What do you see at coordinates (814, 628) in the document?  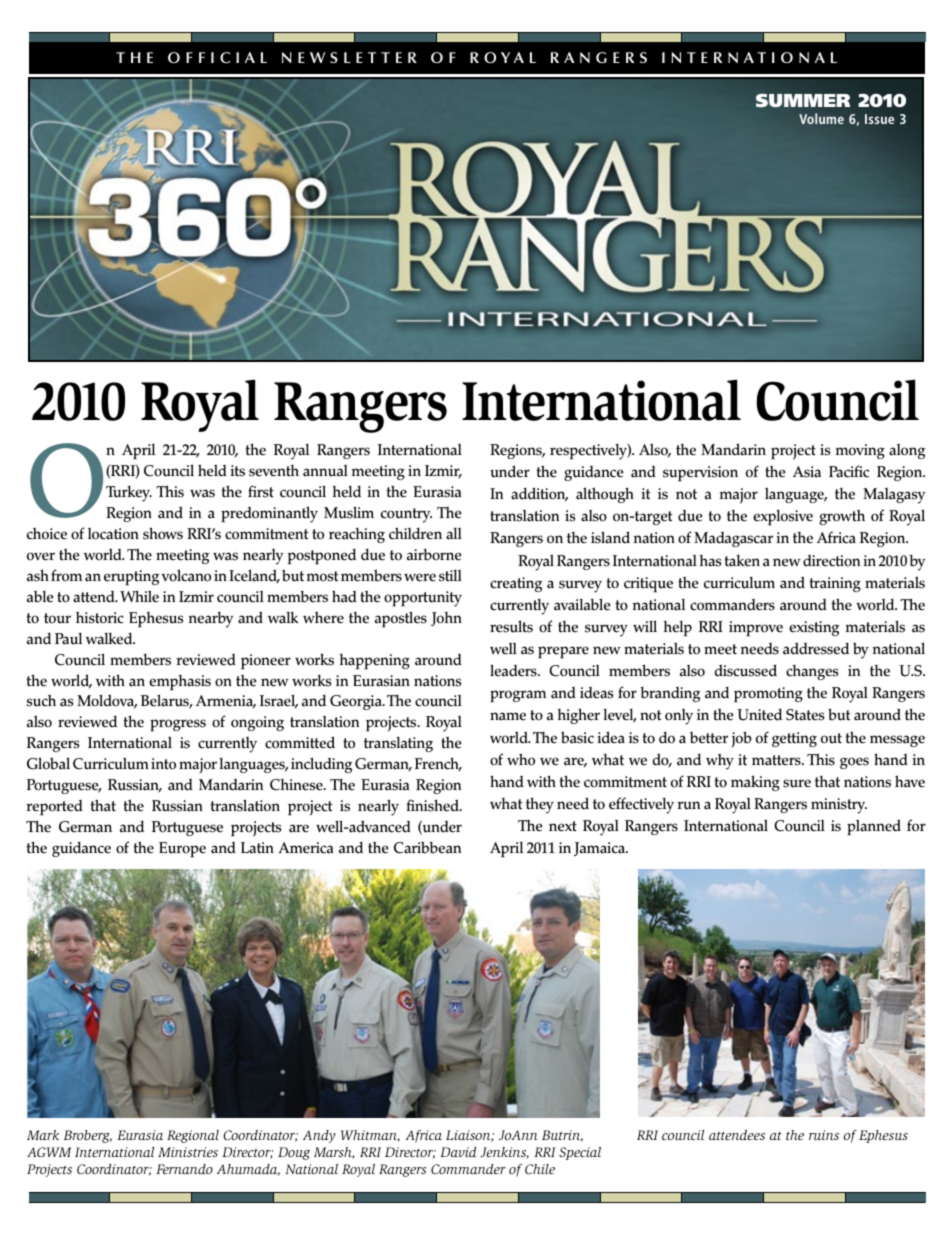 I see `existing` at bounding box center [814, 628].
